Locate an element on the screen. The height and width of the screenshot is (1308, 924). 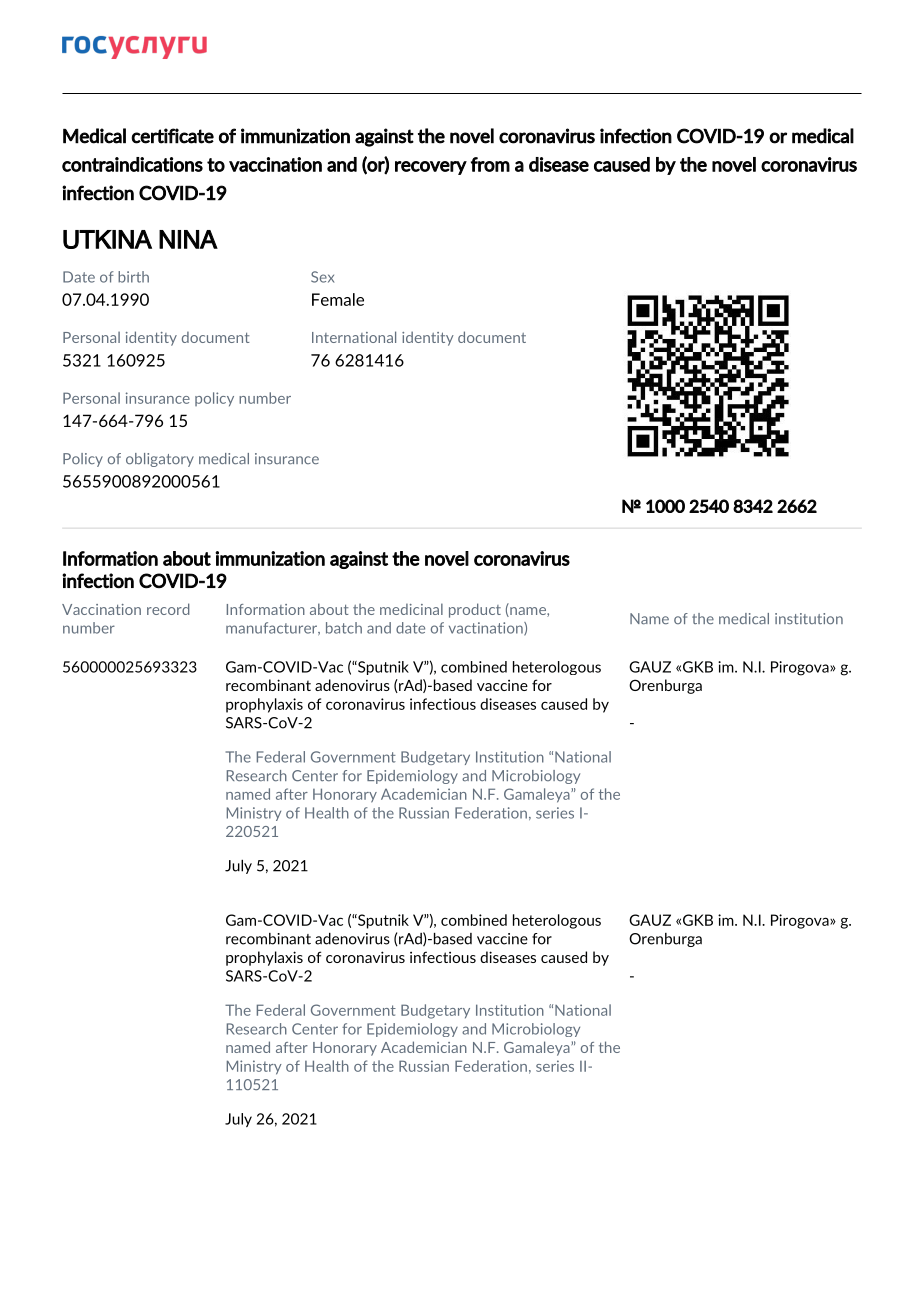
from is located at coordinates (490, 164).
